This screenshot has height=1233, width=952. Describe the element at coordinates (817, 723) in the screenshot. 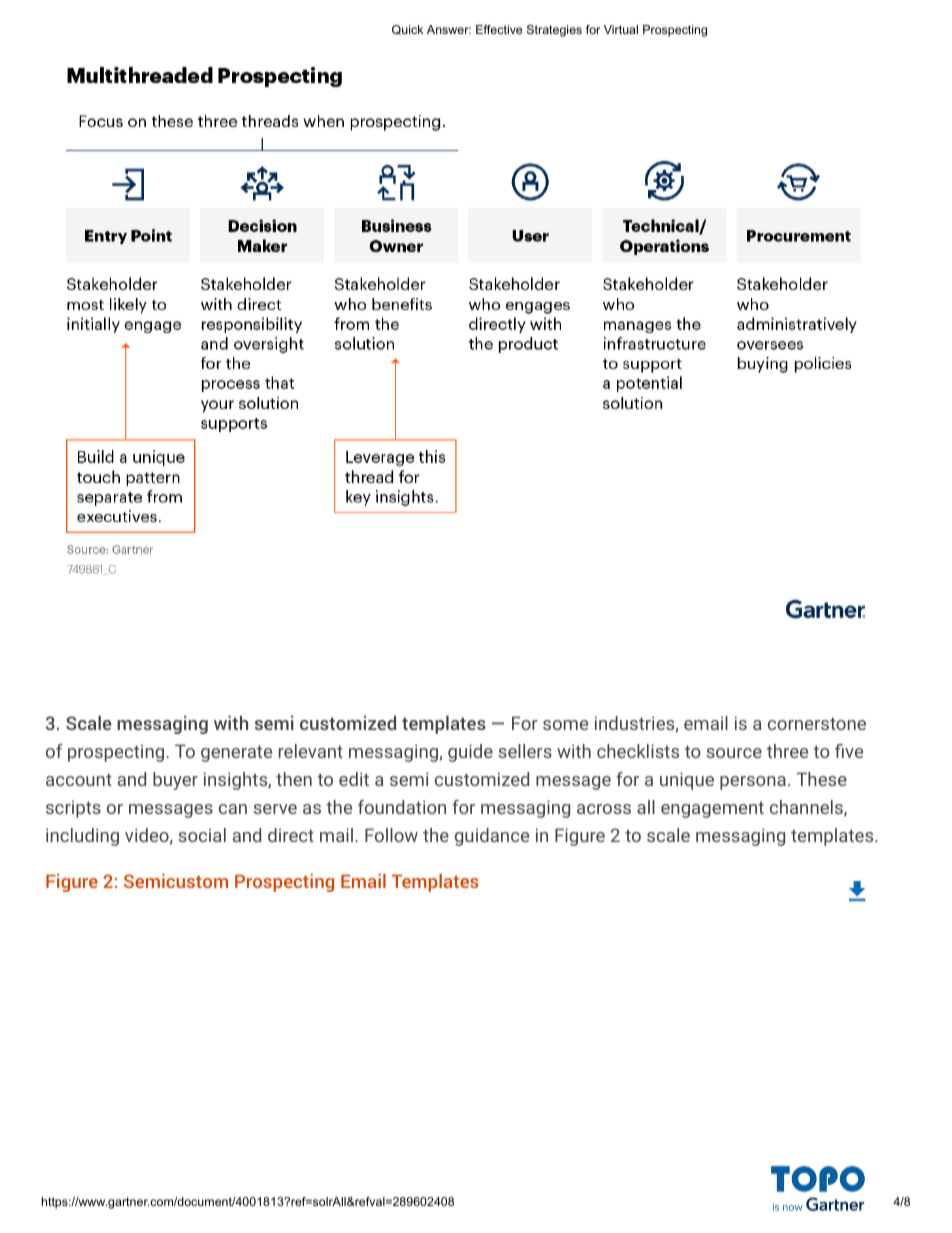

I see `cornerstone` at that location.
